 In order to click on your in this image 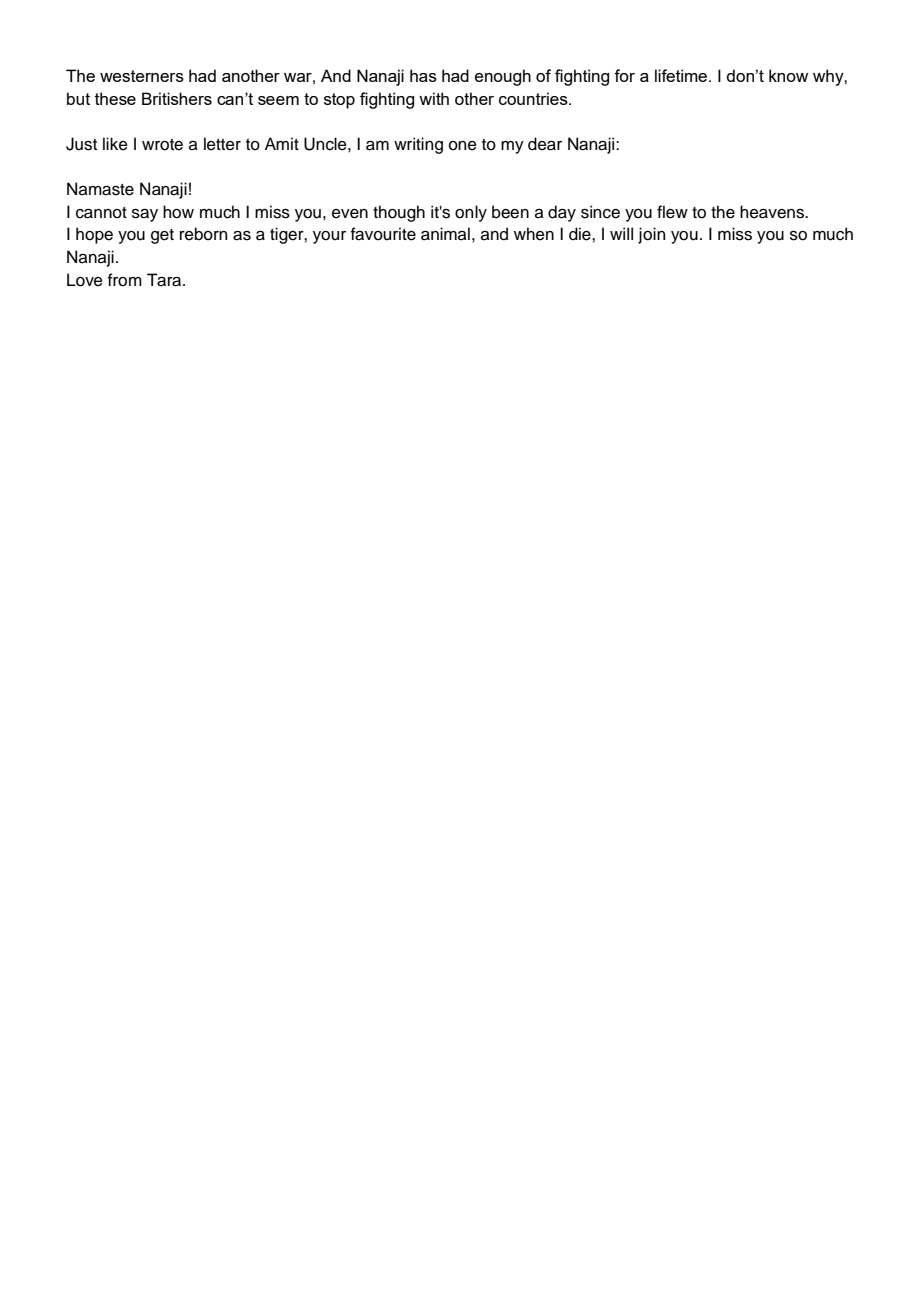, I will do `click(329, 237)`.
